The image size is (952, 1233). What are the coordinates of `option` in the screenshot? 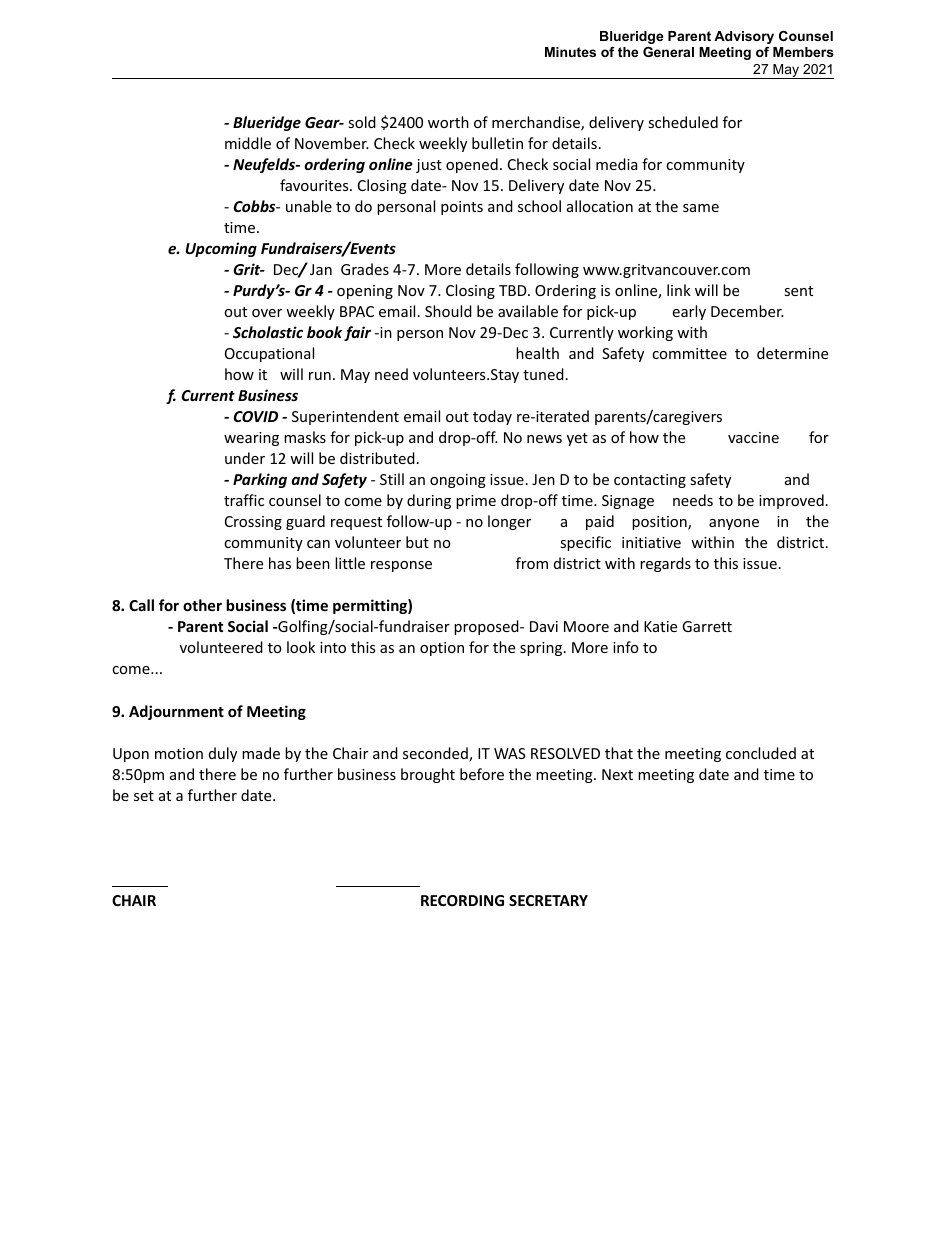 It's located at (442, 649).
